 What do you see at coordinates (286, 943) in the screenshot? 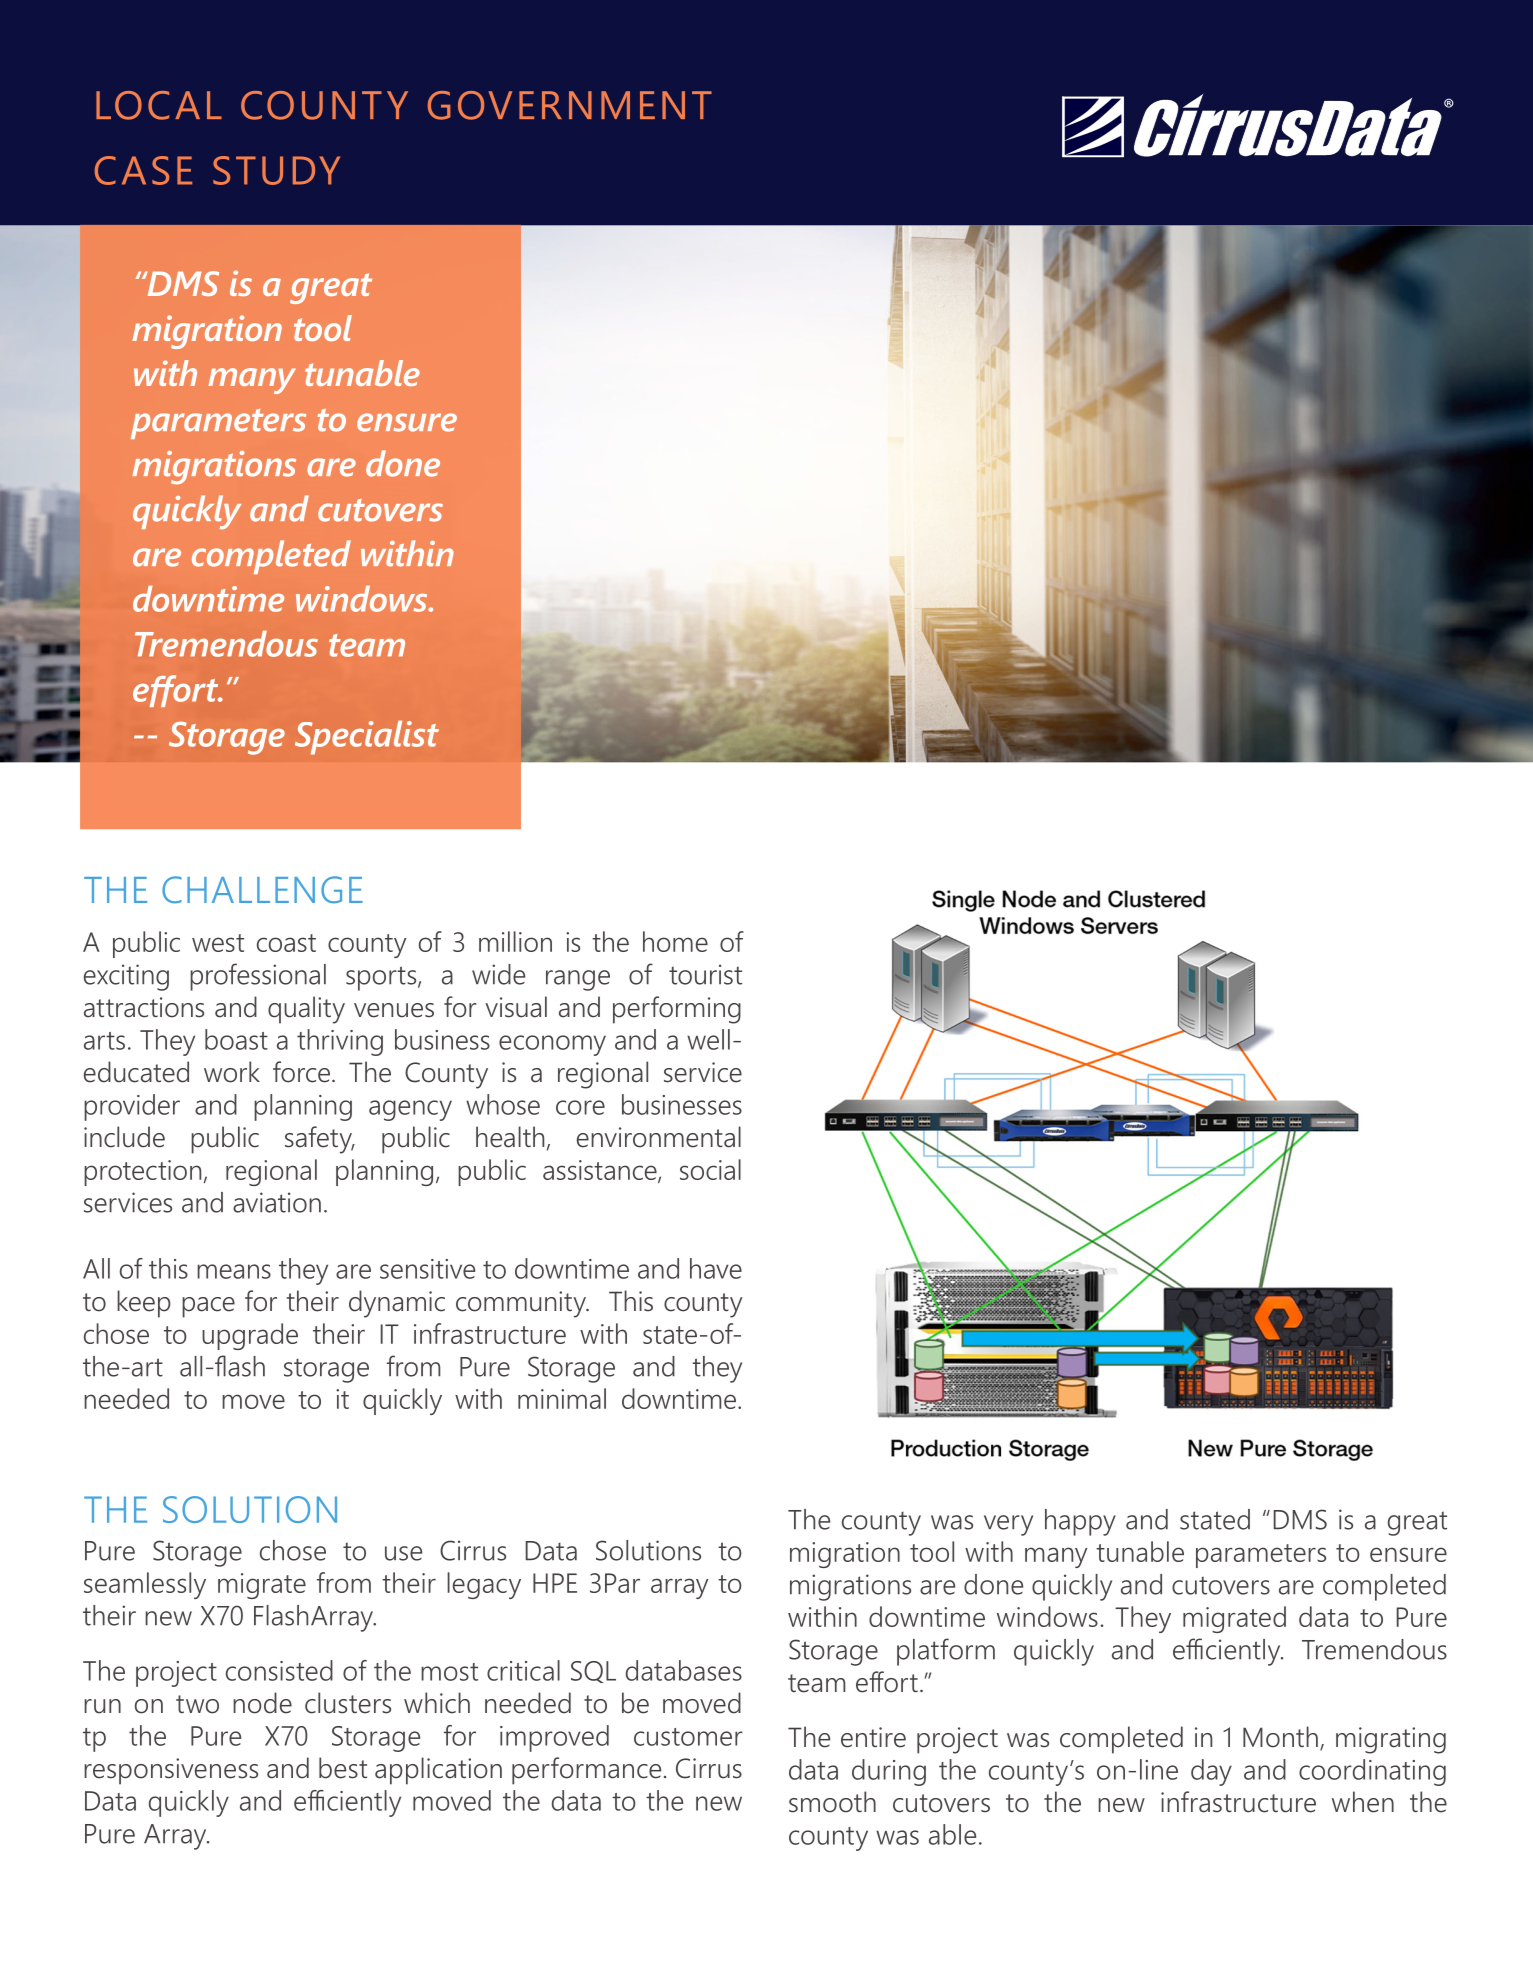
I see `coast` at bounding box center [286, 943].
